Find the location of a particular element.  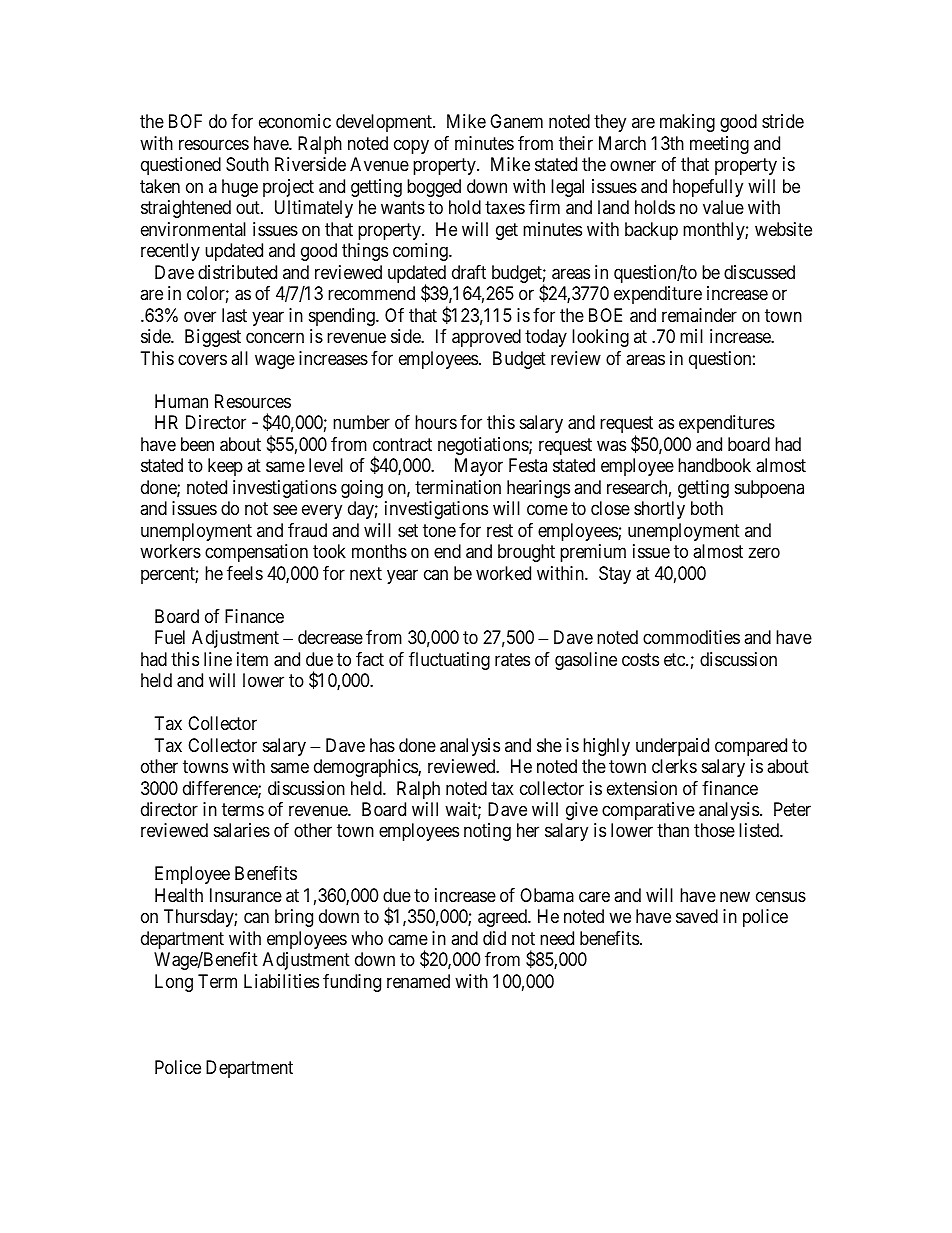

South is located at coordinates (247, 164).
